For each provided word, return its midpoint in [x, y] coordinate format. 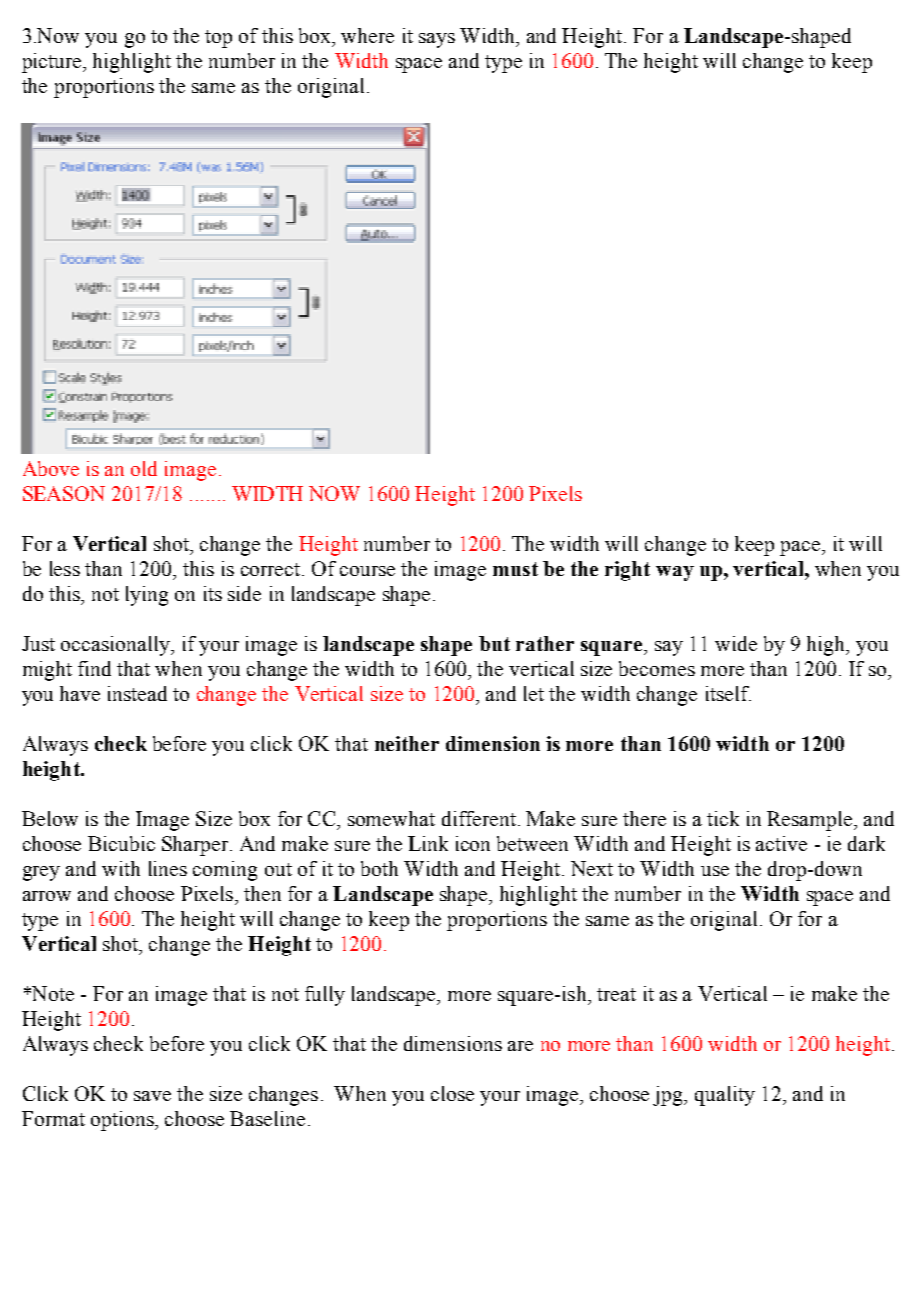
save [152, 1096]
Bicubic [121, 843]
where [367, 35]
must [515, 569]
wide [736, 643]
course [367, 571]
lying [147, 596]
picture [53, 63]
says [437, 40]
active [781, 843]
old [144, 468]
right [627, 571]
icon [473, 843]
